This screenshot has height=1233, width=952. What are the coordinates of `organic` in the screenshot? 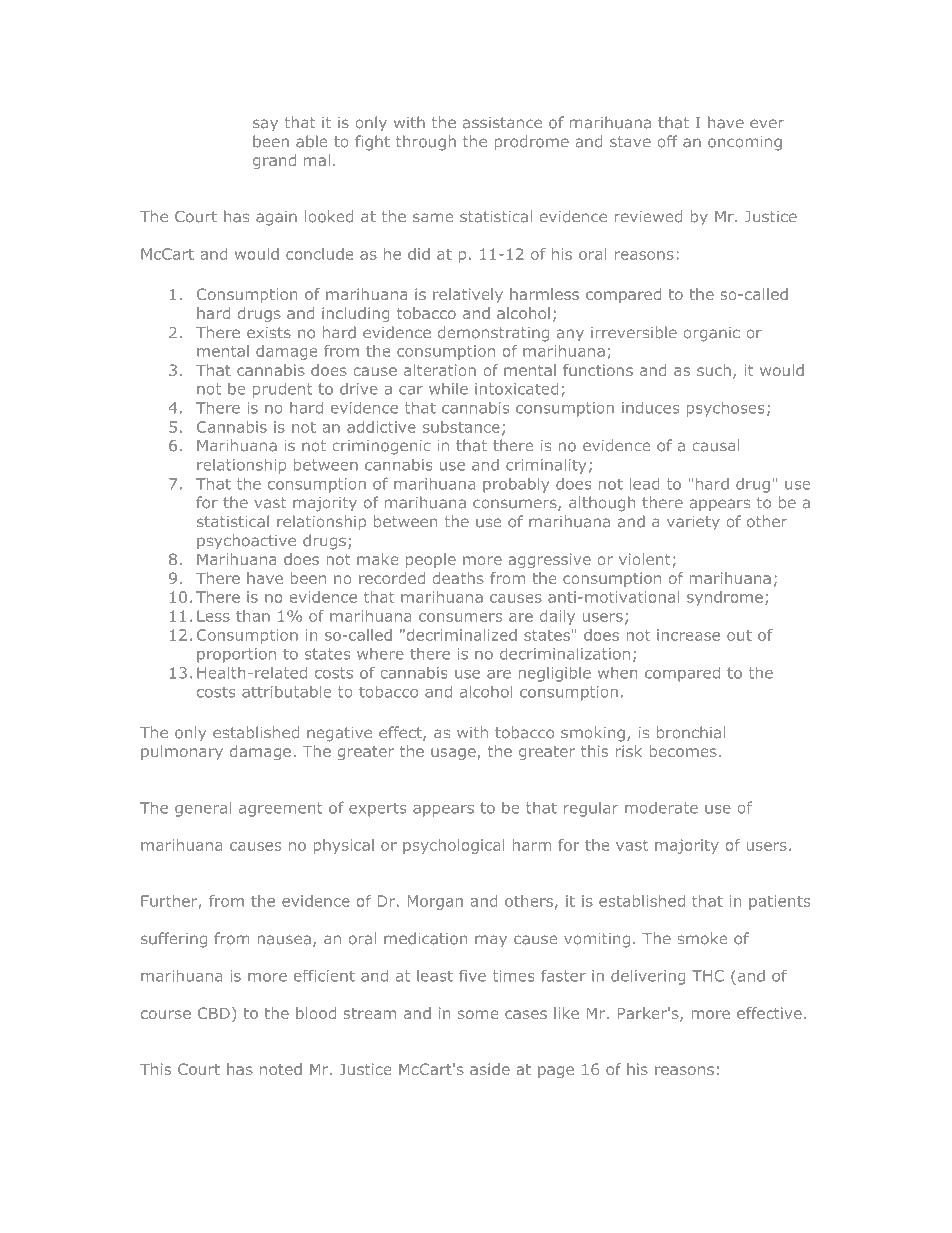 It's located at (711, 334).
